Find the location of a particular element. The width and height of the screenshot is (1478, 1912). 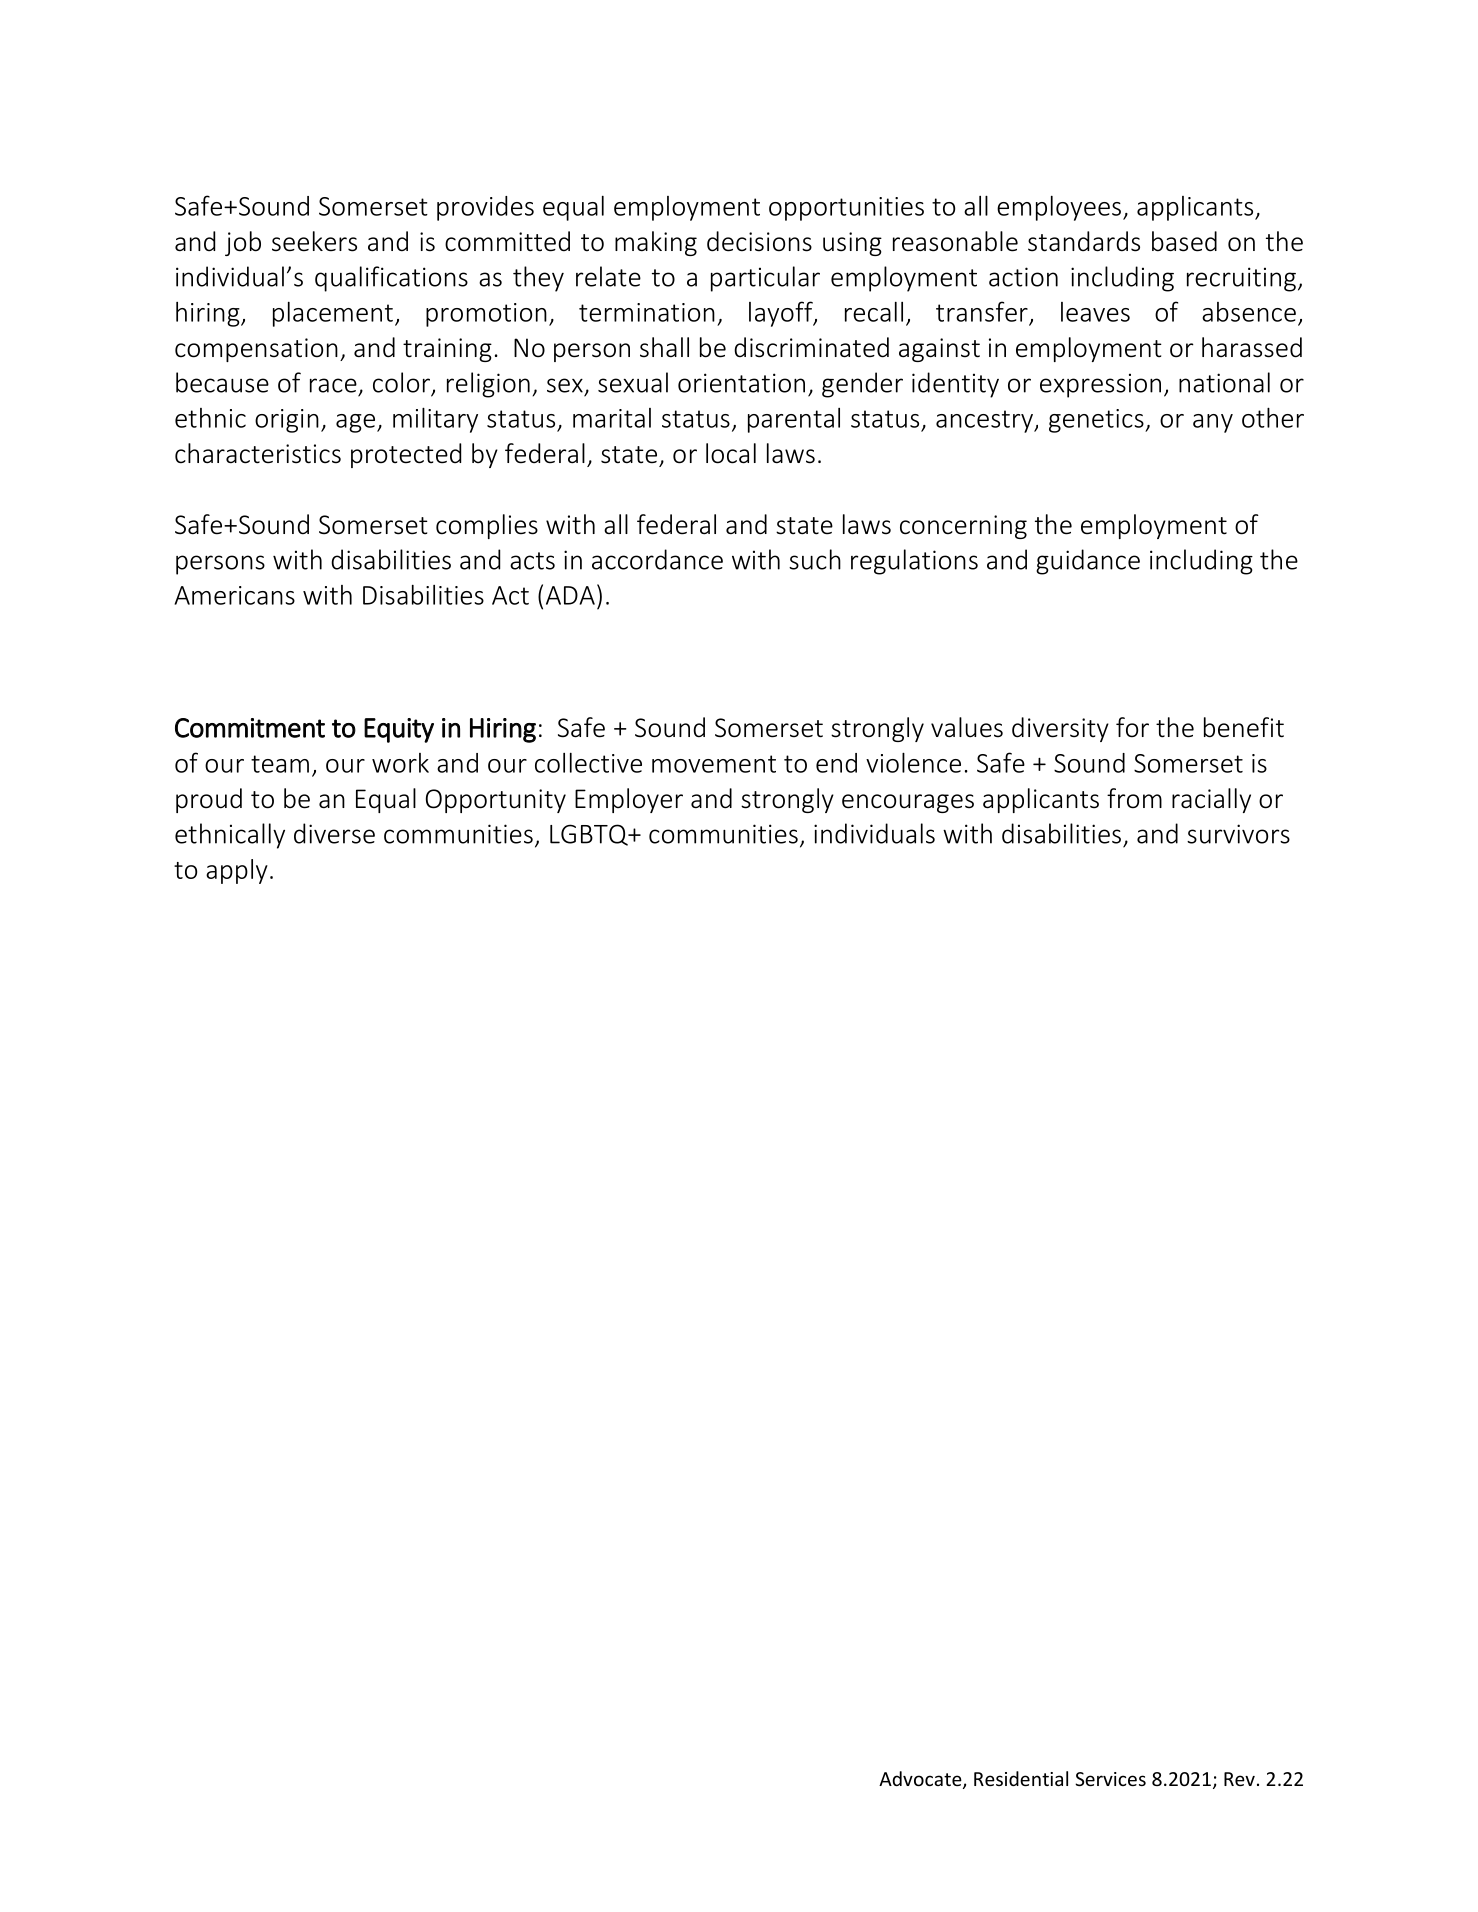

Residential is located at coordinates (1021, 1778).
